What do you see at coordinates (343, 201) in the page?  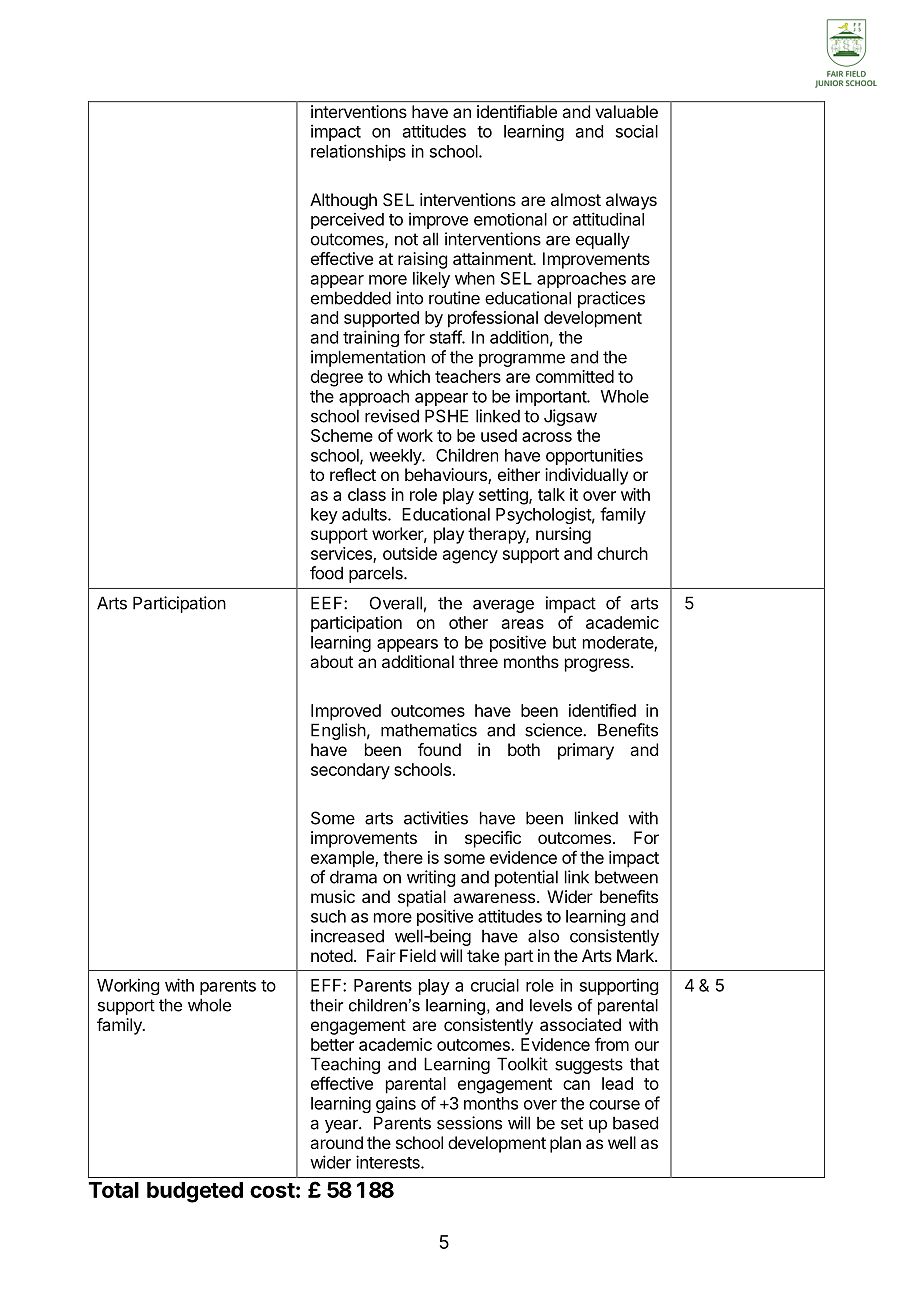 I see `Although` at bounding box center [343, 201].
